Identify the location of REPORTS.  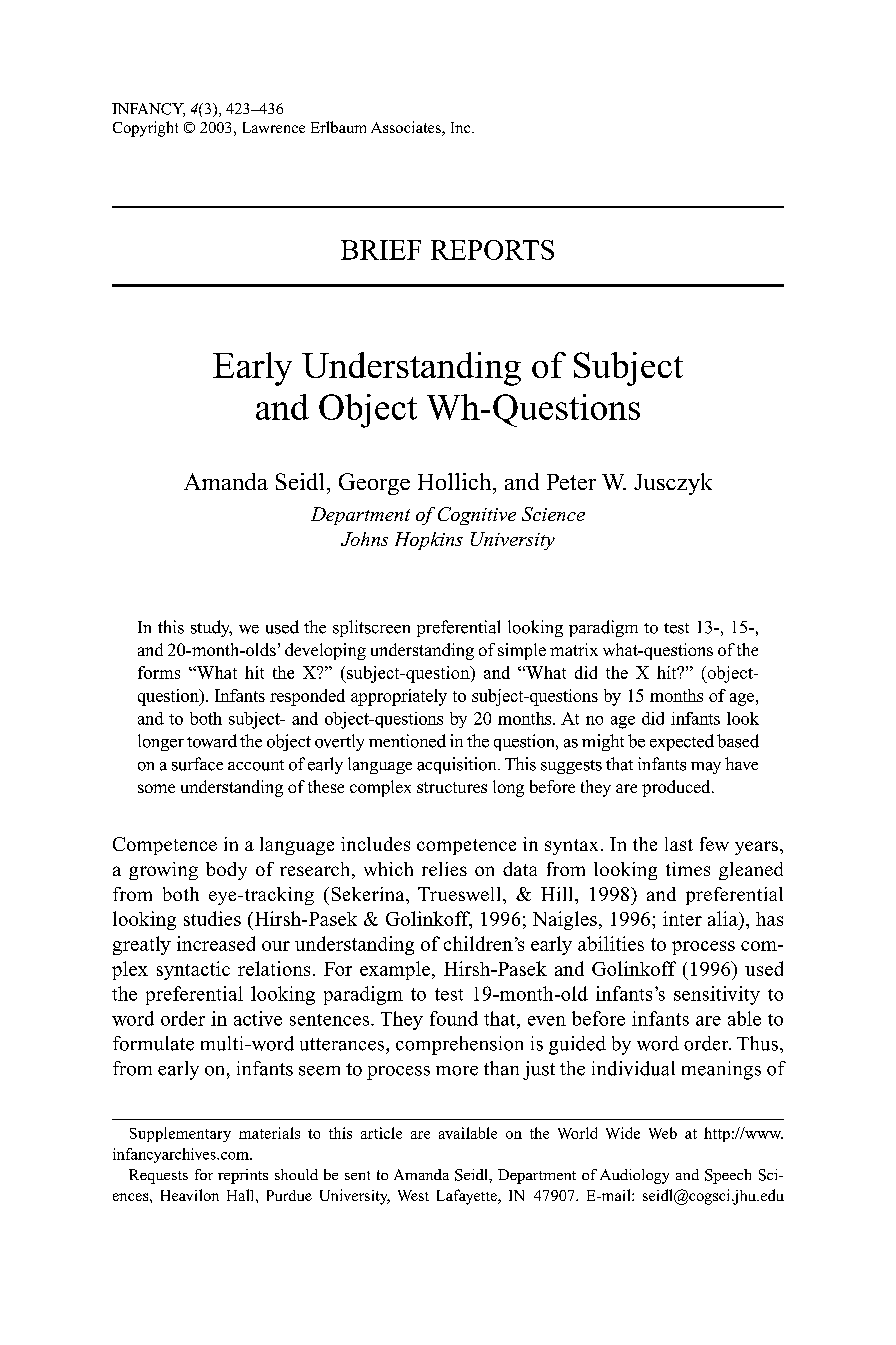
(492, 250).
